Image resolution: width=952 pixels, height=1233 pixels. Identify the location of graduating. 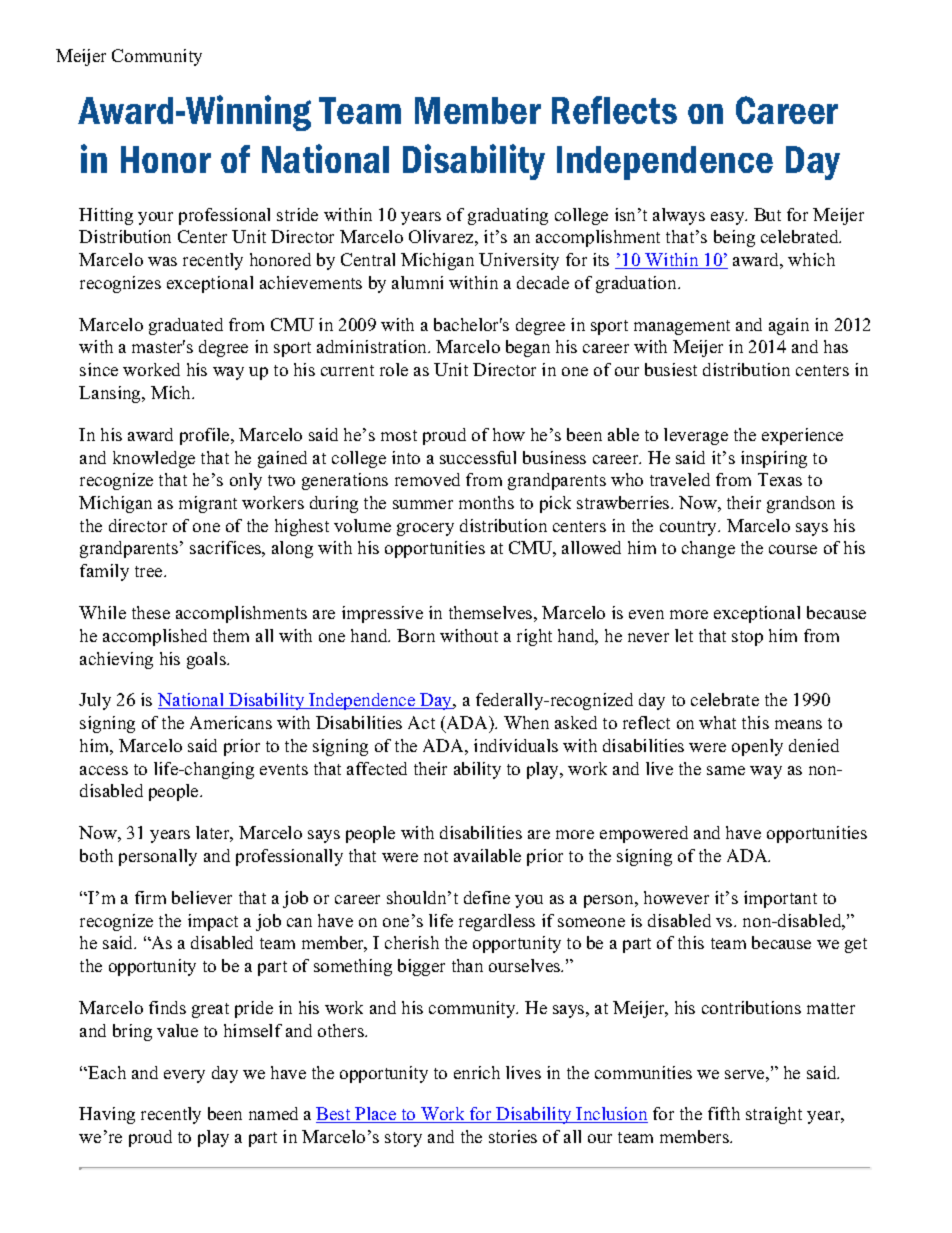
(508, 216).
